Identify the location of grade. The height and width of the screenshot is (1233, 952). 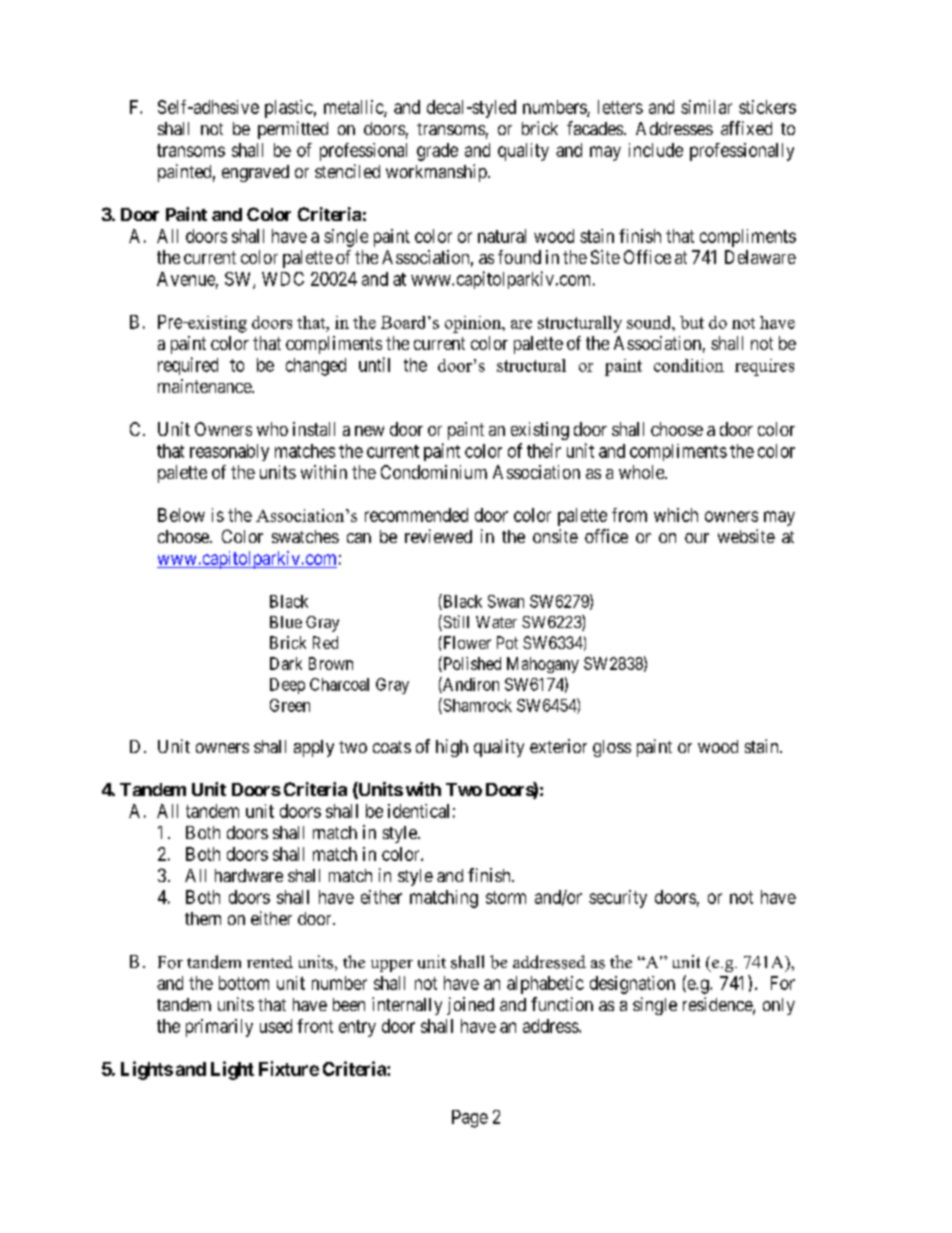
(437, 152).
